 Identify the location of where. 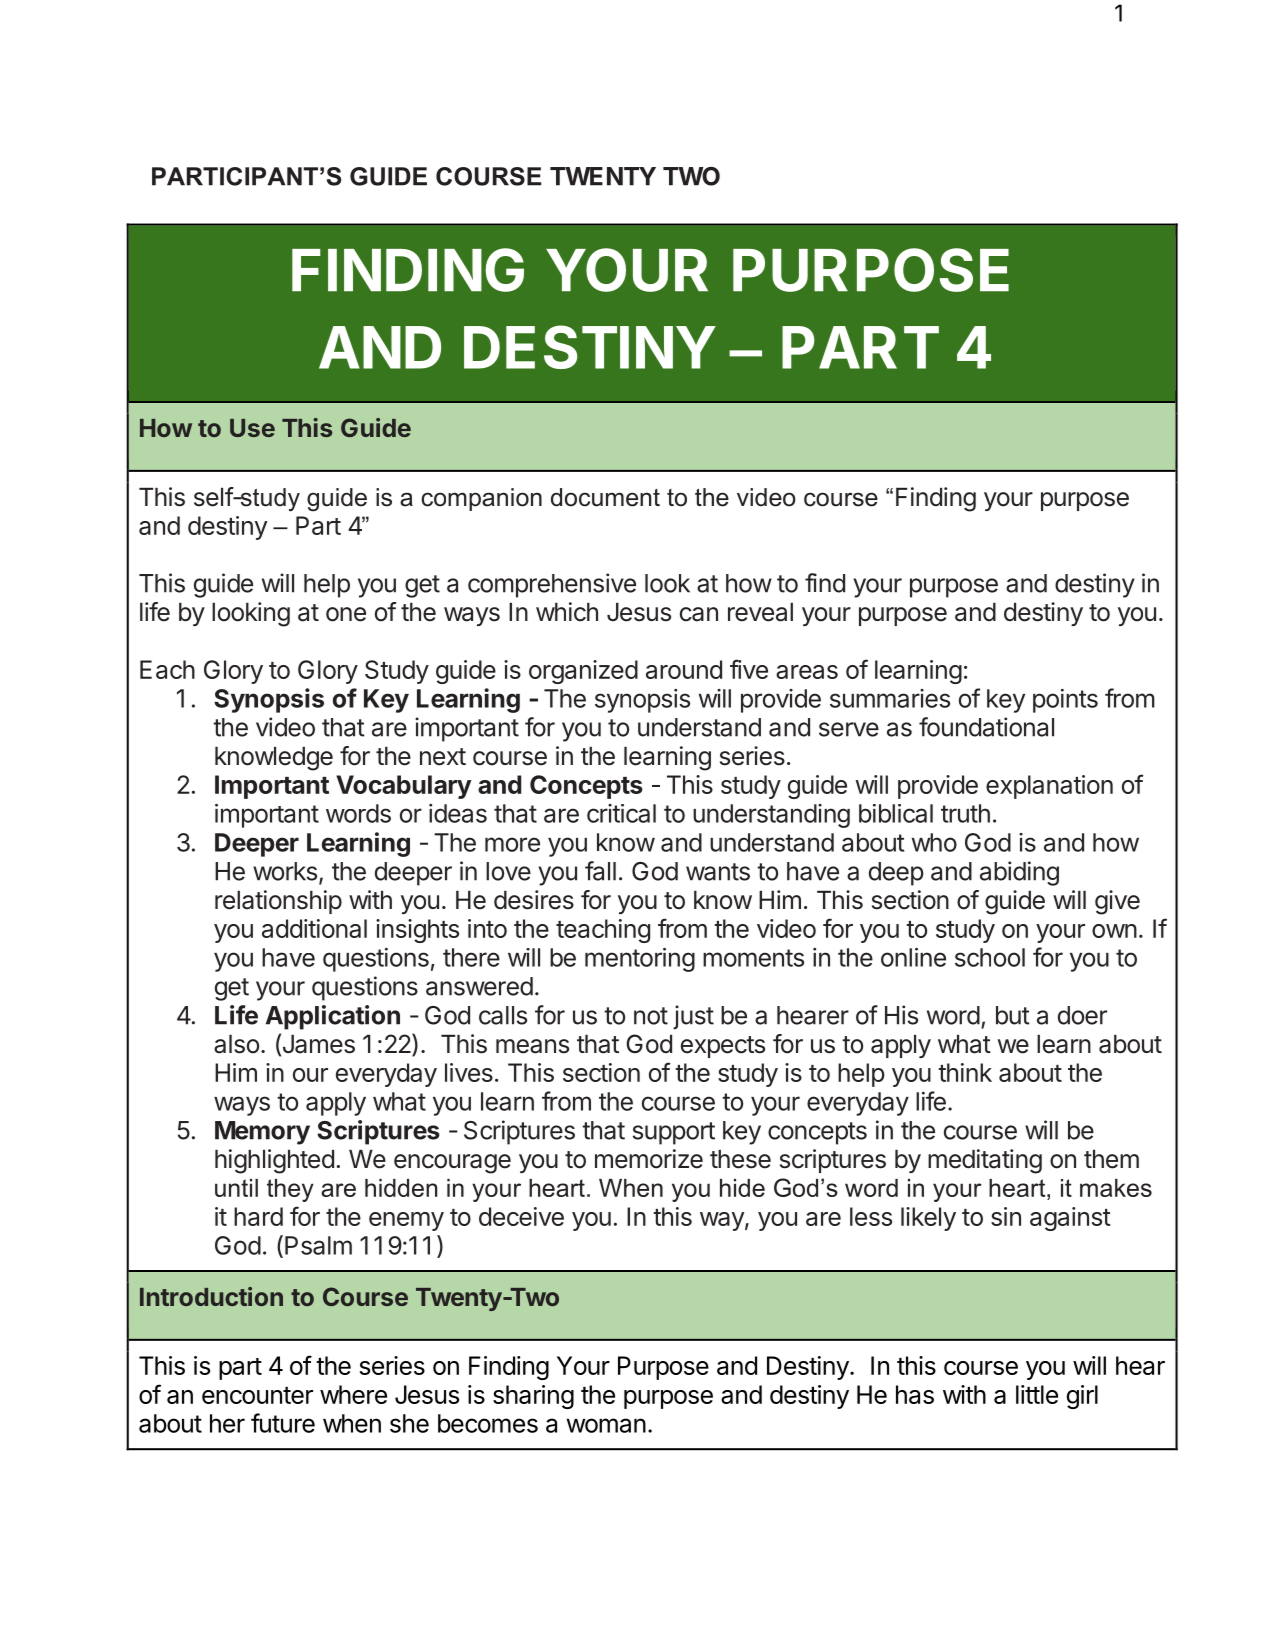
(353, 1394).
